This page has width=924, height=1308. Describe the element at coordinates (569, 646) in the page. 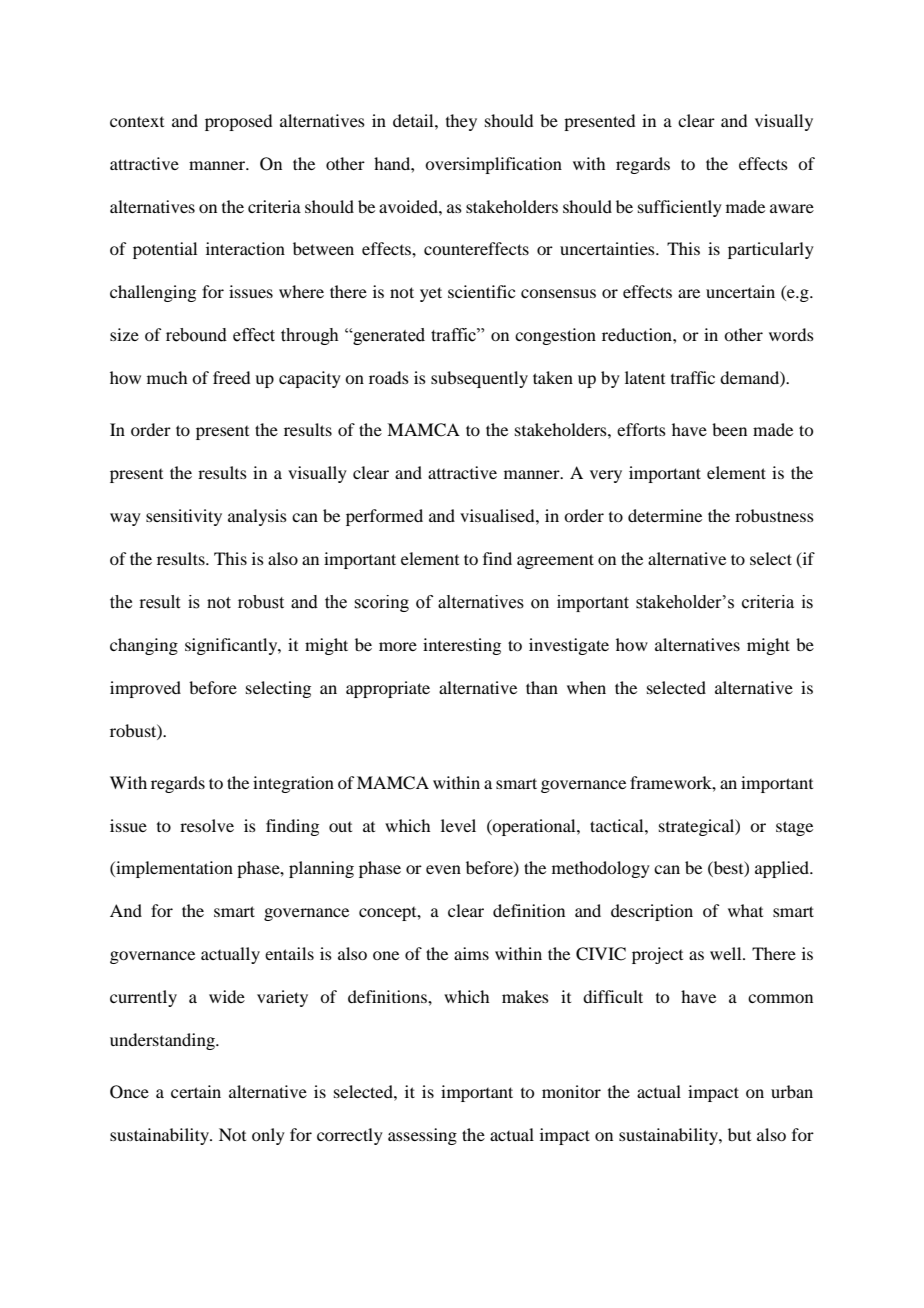

I see `investigate` at that location.
